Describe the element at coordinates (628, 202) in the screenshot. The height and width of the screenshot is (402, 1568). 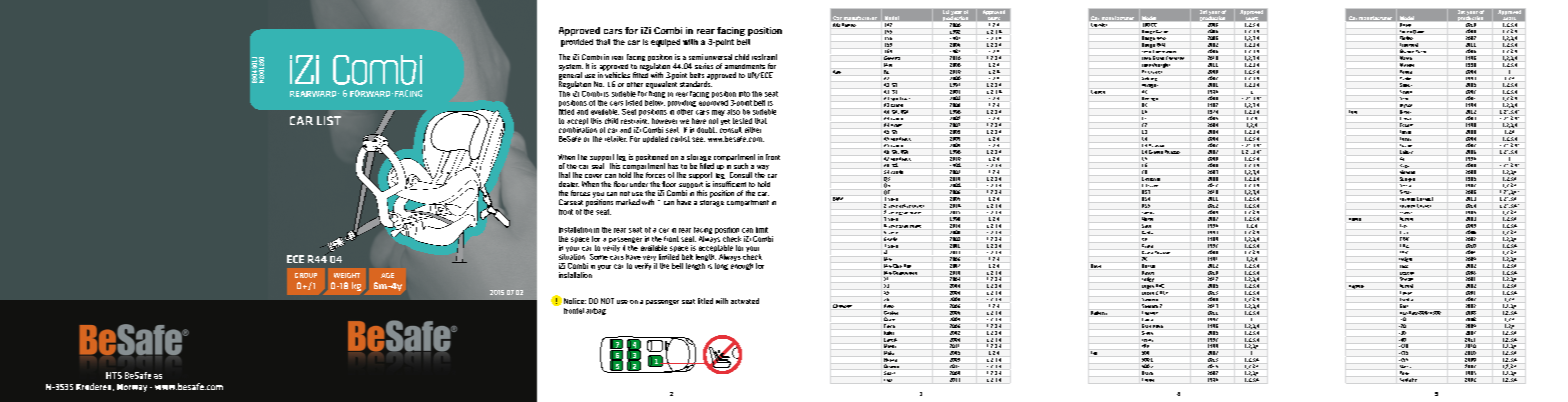
I see `marked` at that location.
